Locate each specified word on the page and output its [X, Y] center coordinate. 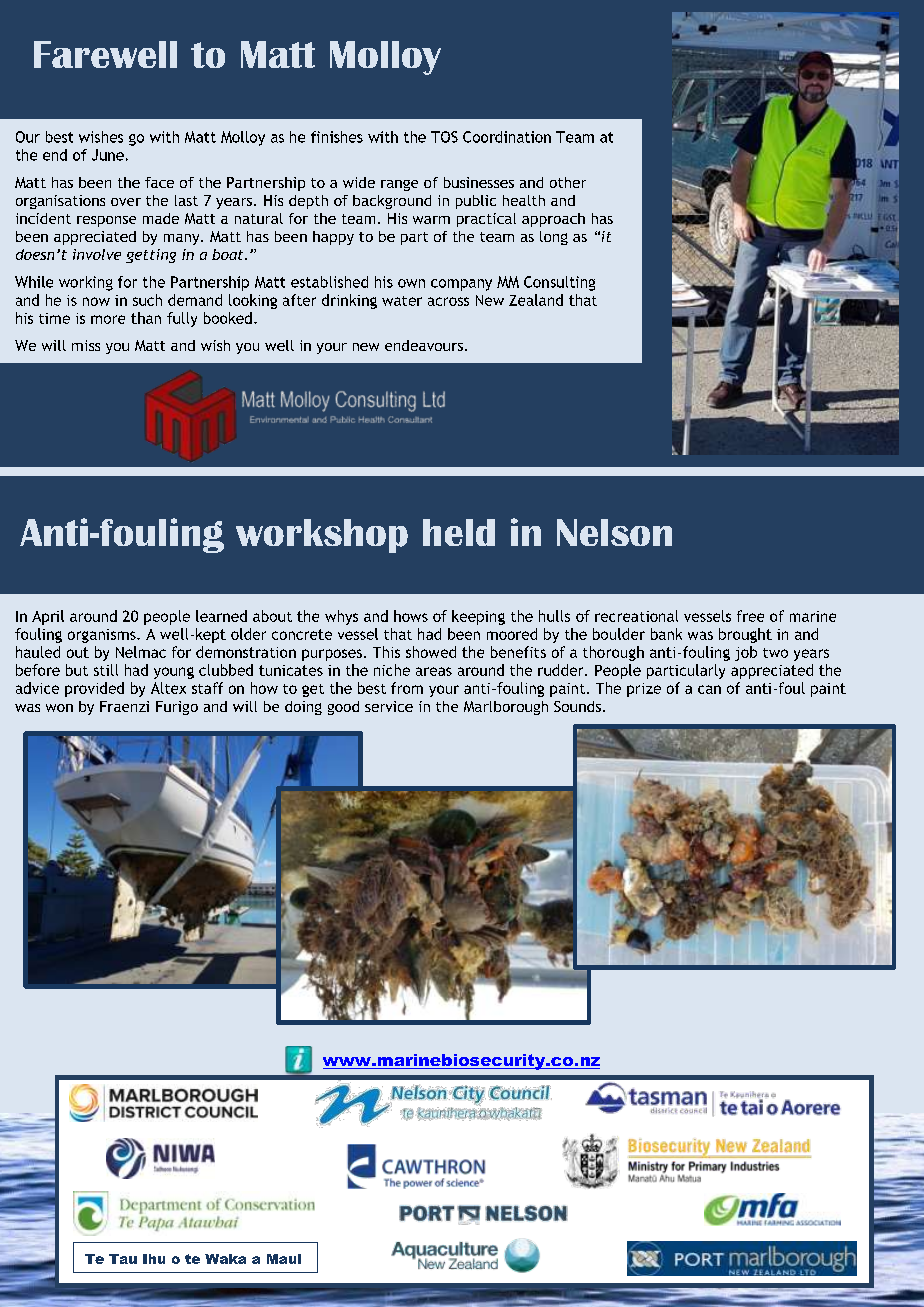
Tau [123, 1259]
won [59, 708]
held [459, 532]
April [48, 617]
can [709, 689]
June [108, 155]
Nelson [614, 532]
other [568, 182]
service [389, 706]
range [399, 185]
